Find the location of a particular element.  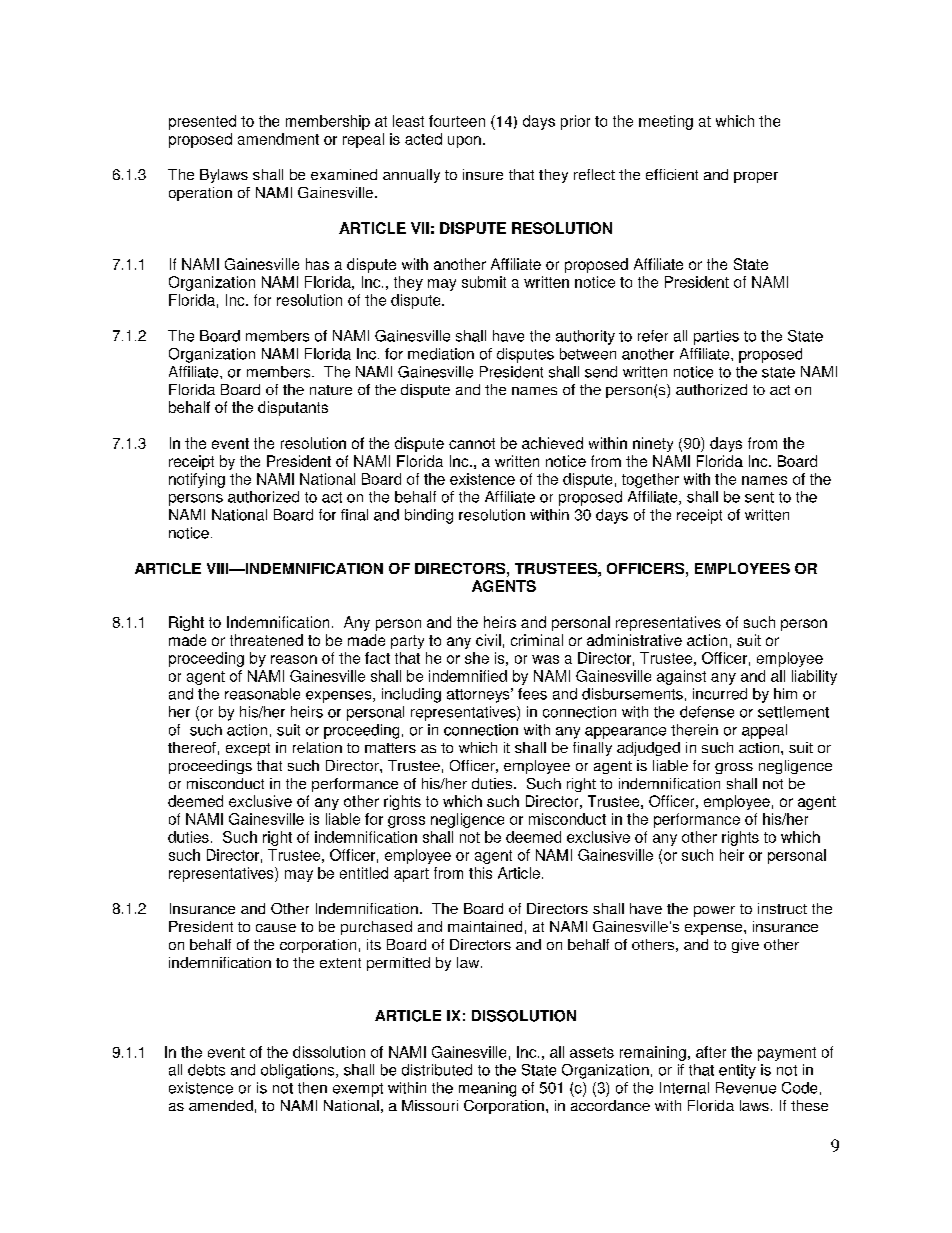

insure is located at coordinates (483, 174).
